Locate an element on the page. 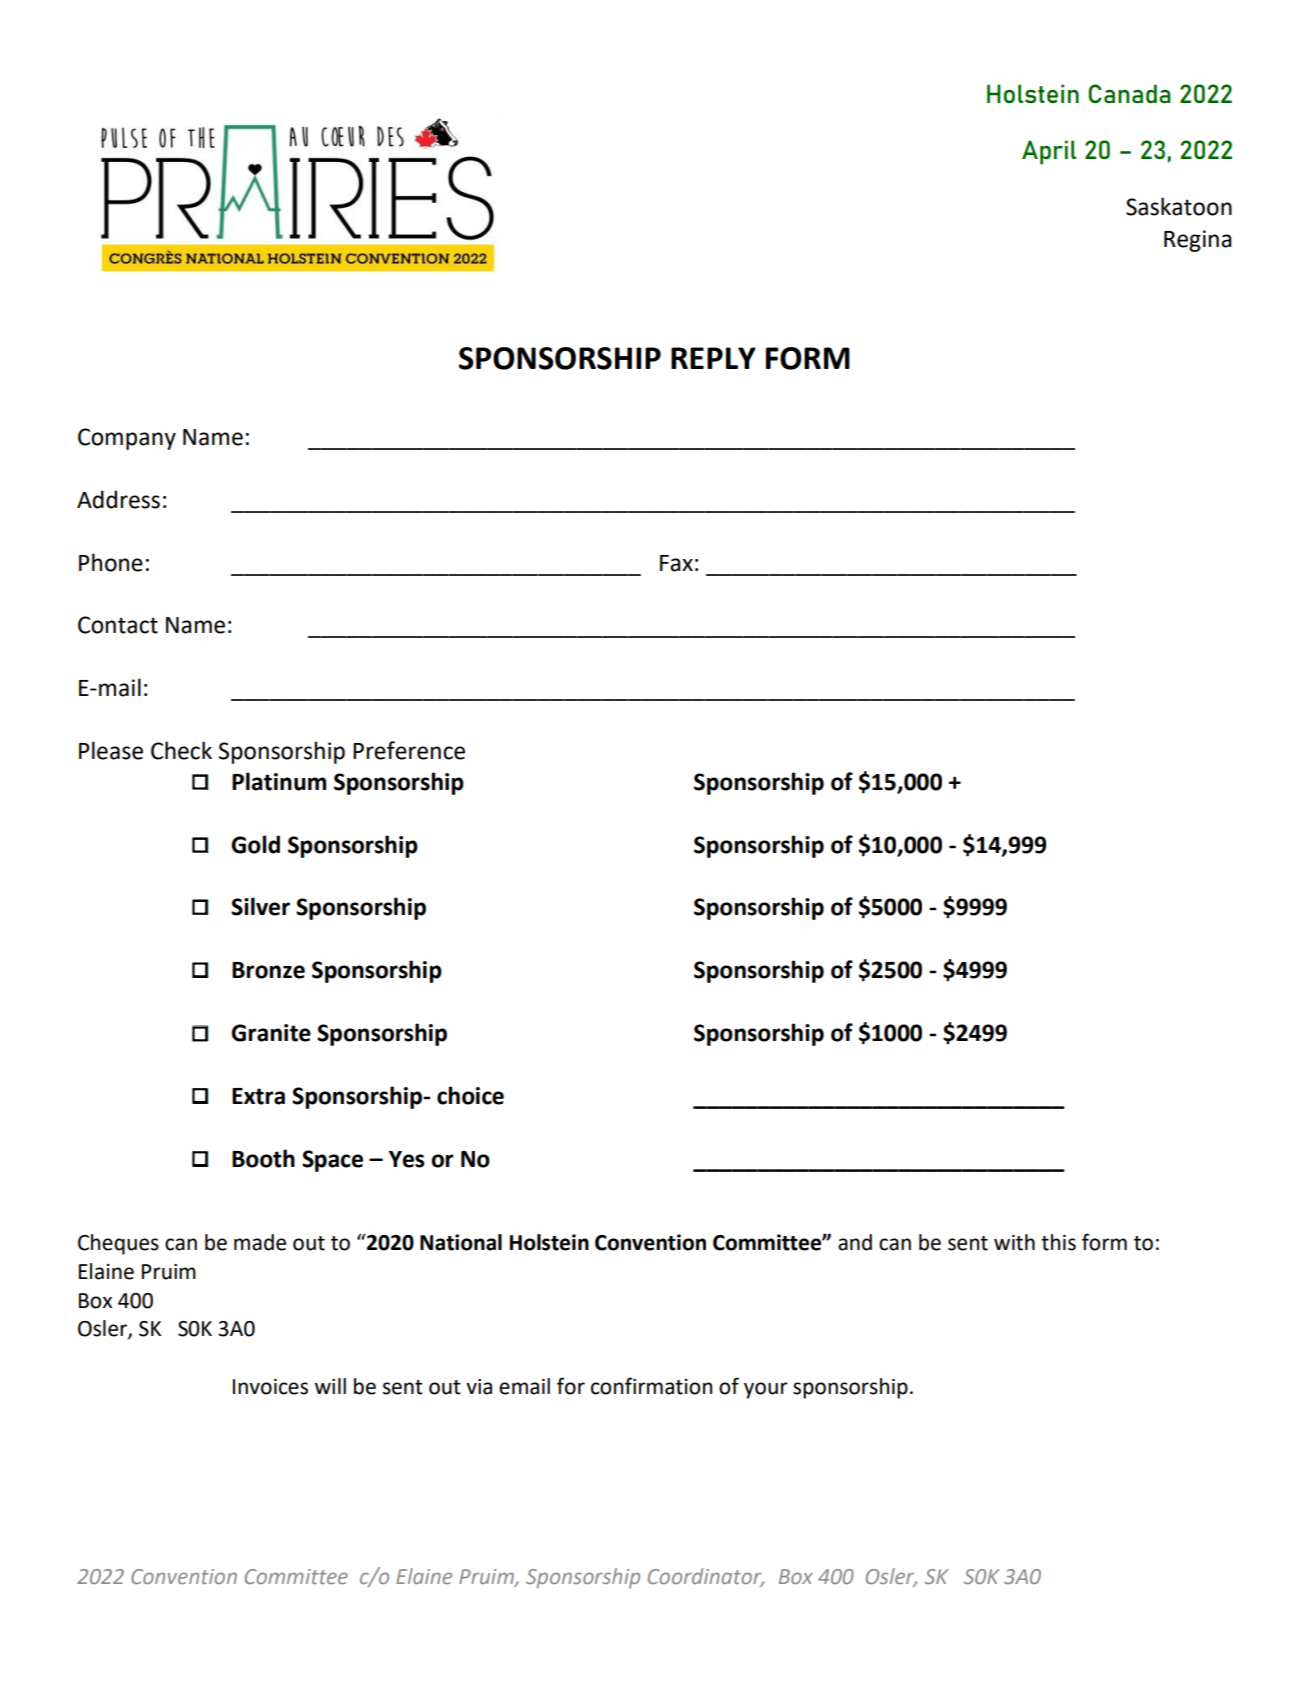 The width and height of the image is (1310, 1696). Gold is located at coordinates (256, 844).
